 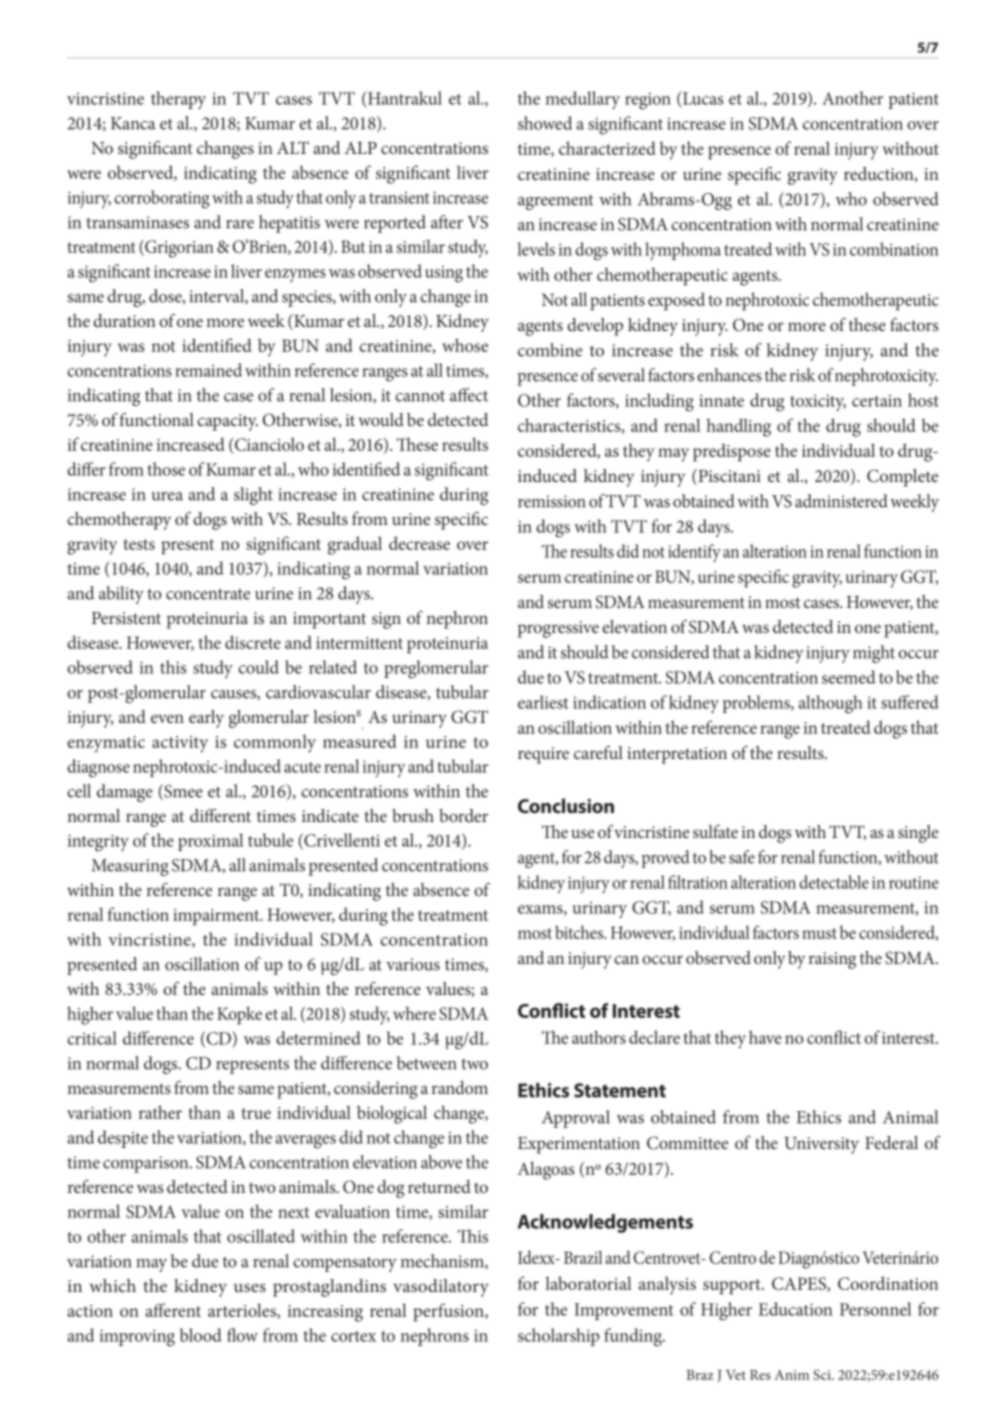 What do you see at coordinates (217, 917) in the screenshot?
I see `impairment` at bounding box center [217, 917].
